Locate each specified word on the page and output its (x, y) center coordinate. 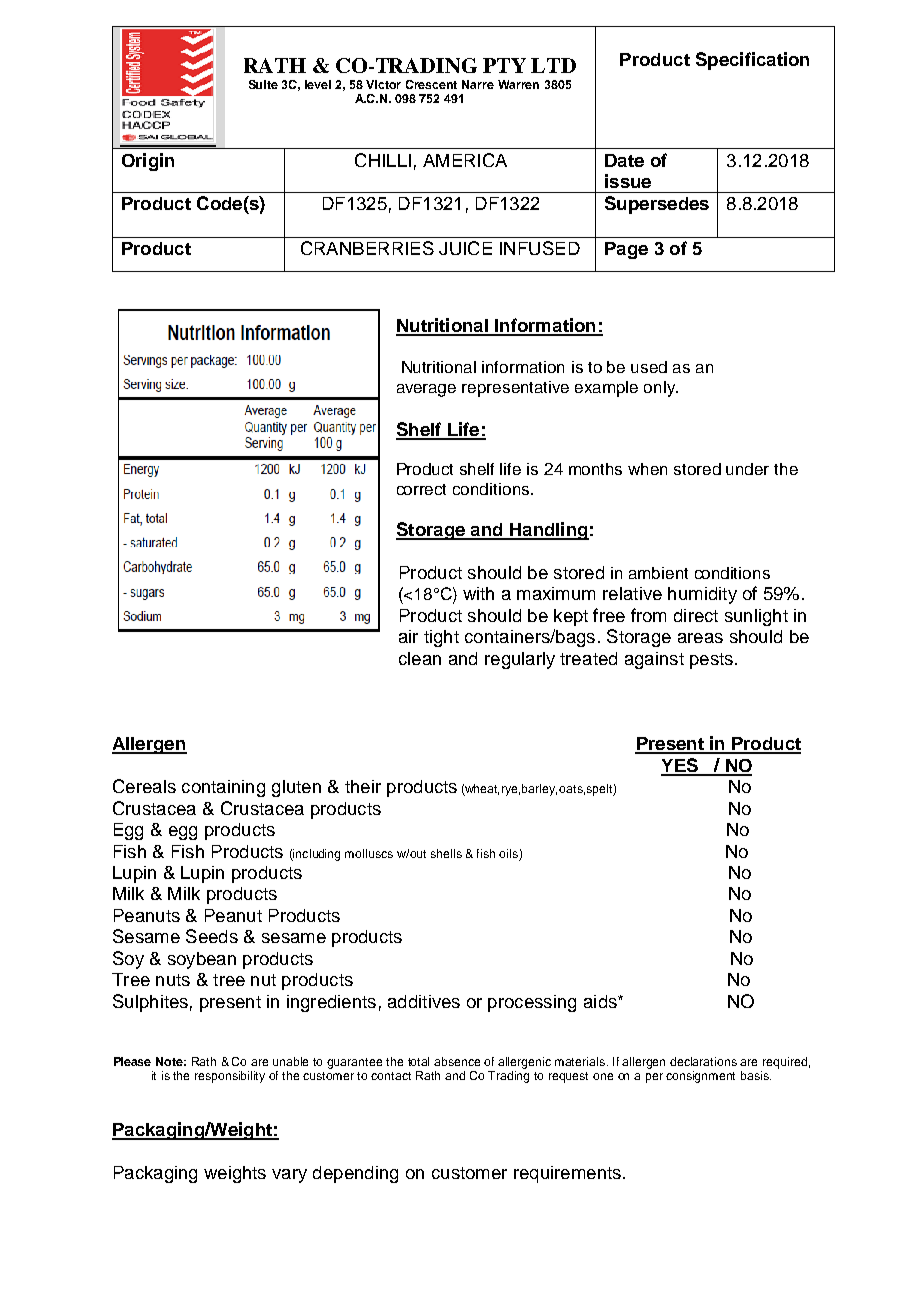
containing (223, 788)
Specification (752, 61)
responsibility (230, 1077)
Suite (263, 84)
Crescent (431, 84)
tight (441, 638)
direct (696, 615)
